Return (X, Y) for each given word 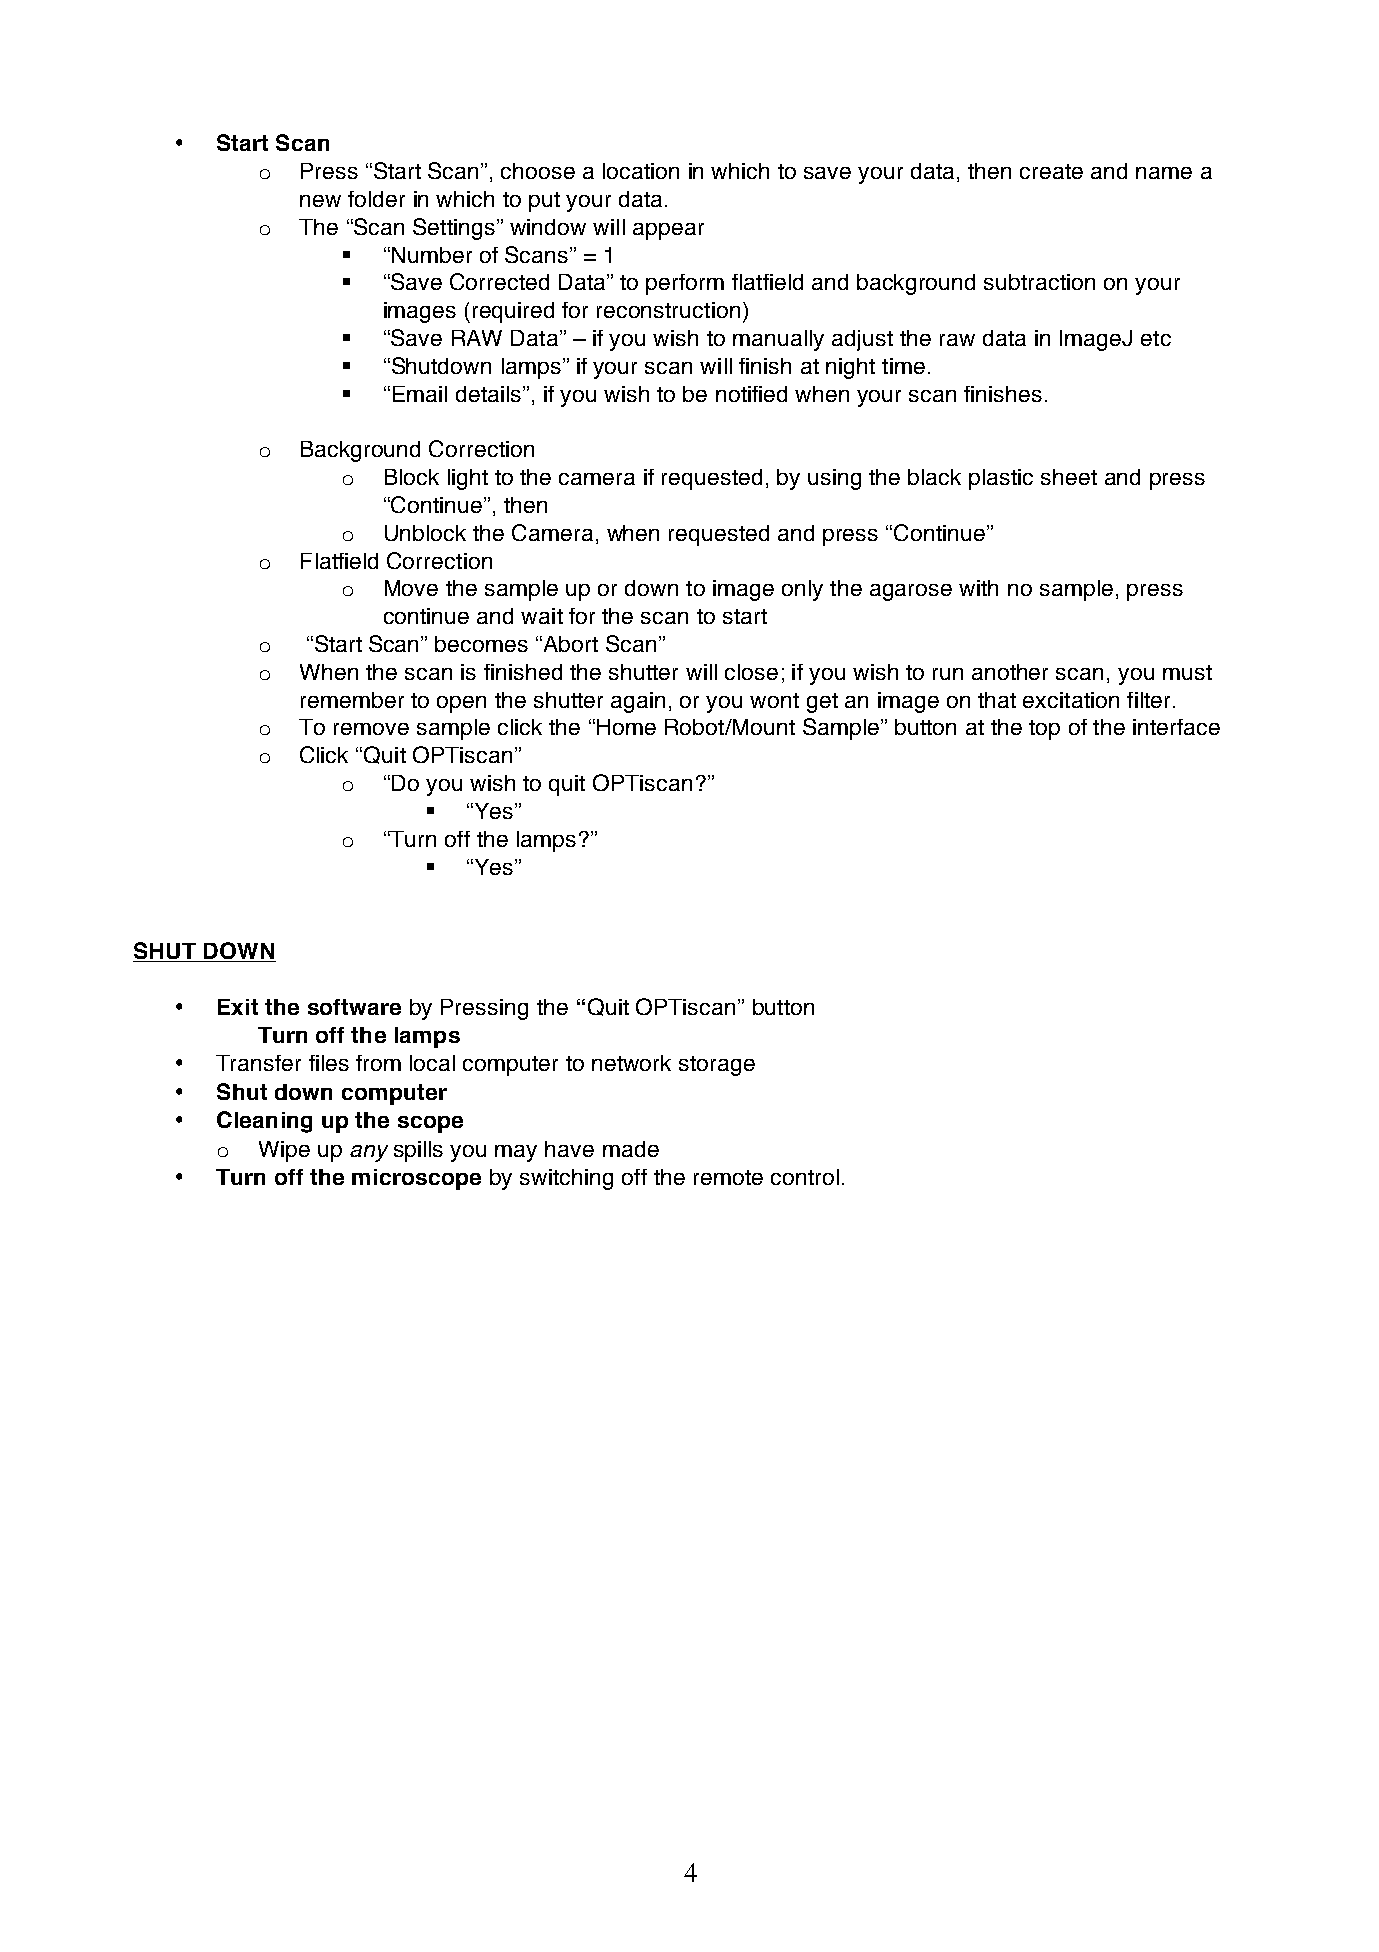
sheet (1069, 477)
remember (352, 700)
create (1051, 171)
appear (668, 231)
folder (376, 199)
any (369, 1153)
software (354, 1007)
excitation (1071, 700)
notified (751, 394)
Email (420, 394)
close (751, 672)
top (1044, 730)
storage (717, 1066)
